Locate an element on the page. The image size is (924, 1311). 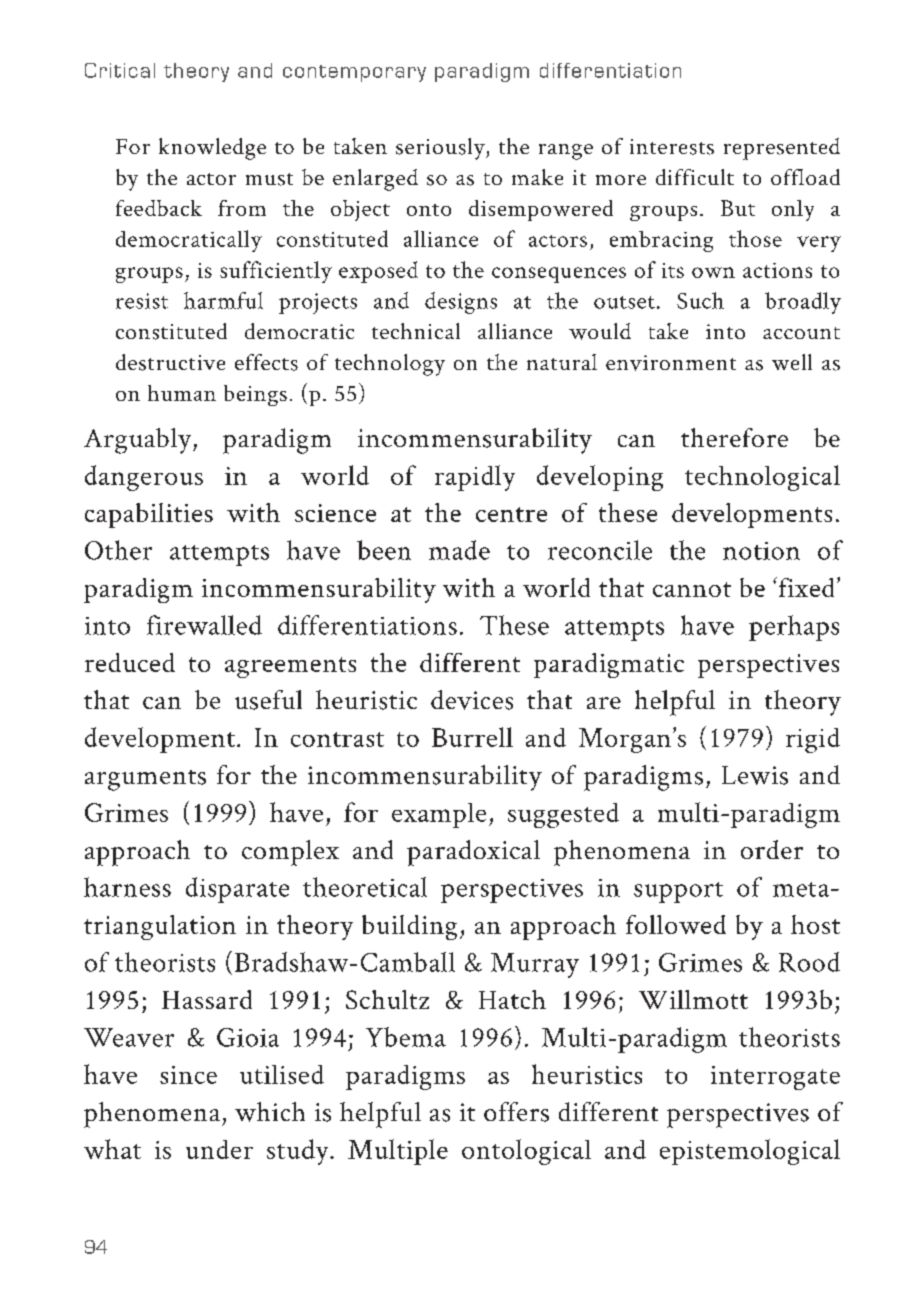
represented is located at coordinates (782, 149).
